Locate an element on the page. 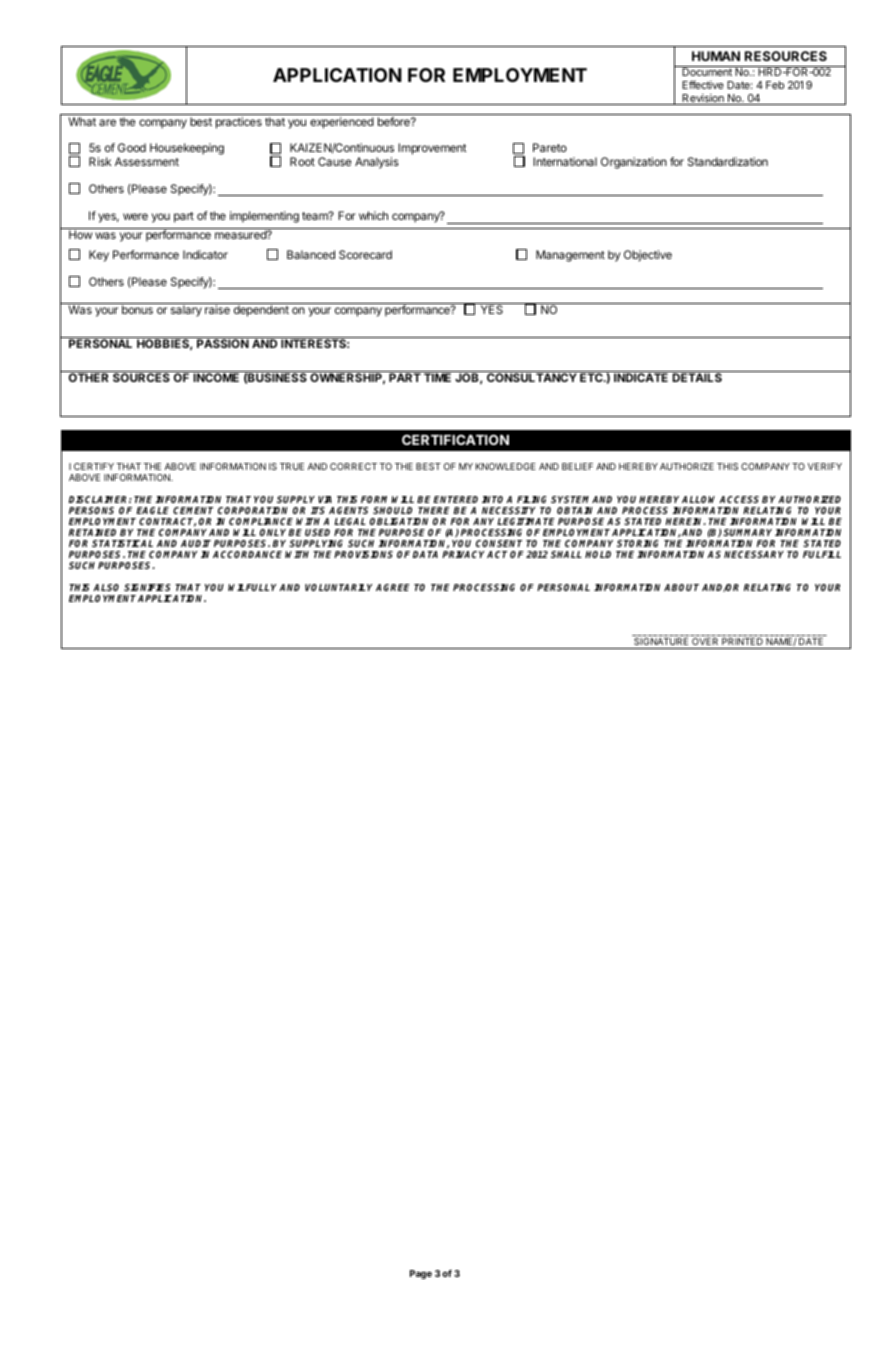 The width and height of the document is (896, 1371). CEMENT is located at coordinates (193, 510).
